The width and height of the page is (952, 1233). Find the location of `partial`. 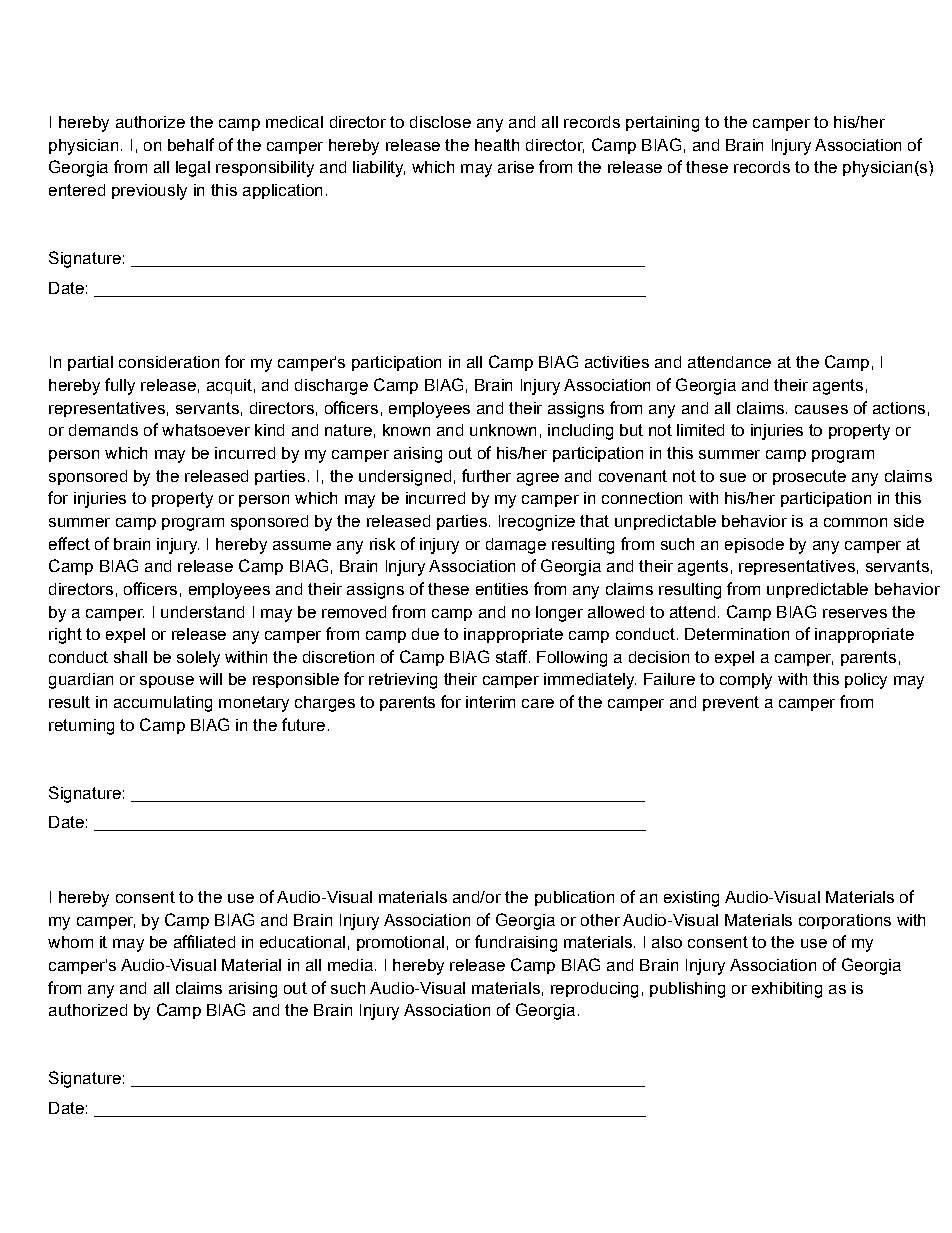

partial is located at coordinates (90, 363).
